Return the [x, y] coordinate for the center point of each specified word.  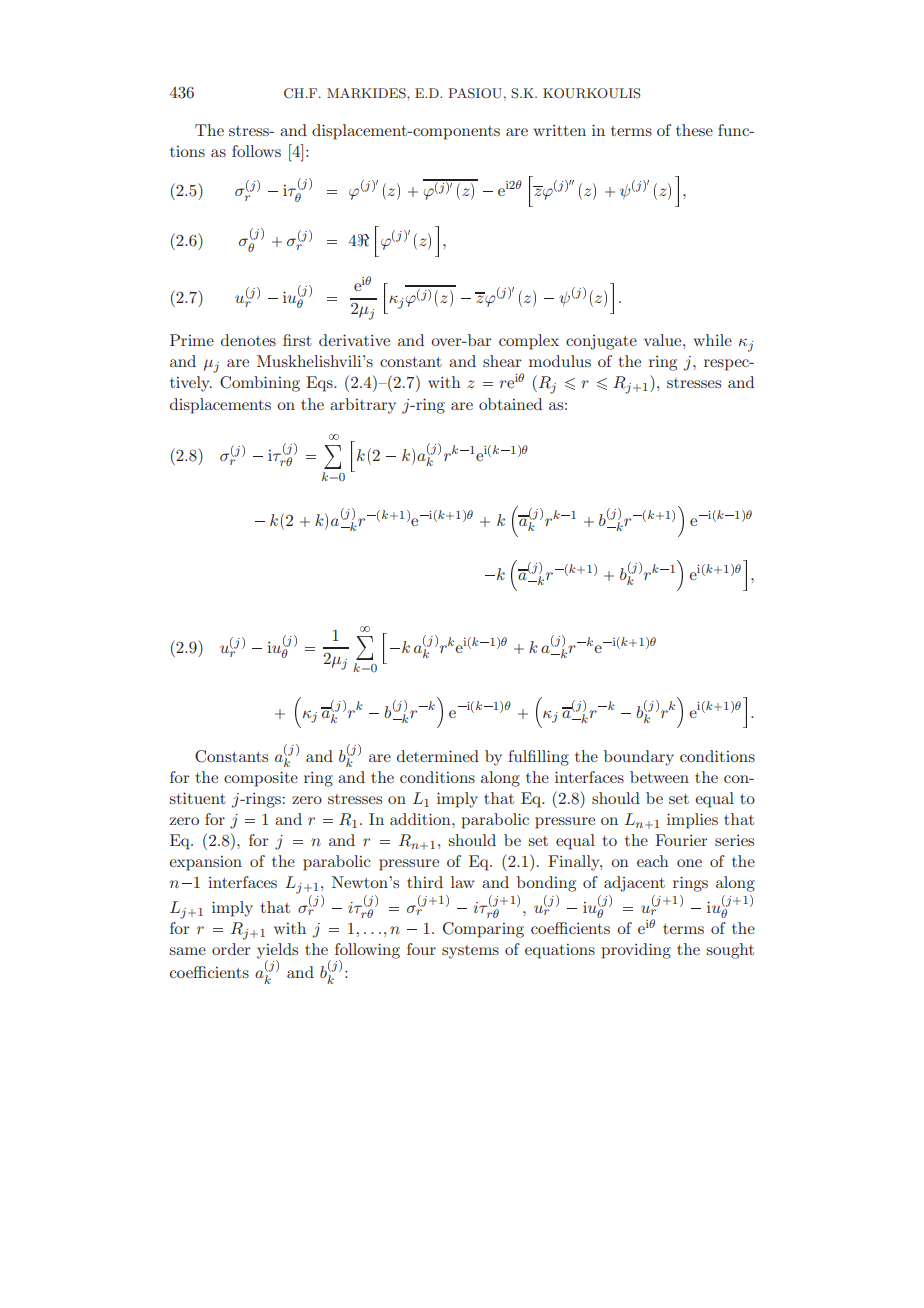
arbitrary [363, 406]
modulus [560, 361]
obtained [510, 404]
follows [256, 151]
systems [470, 952]
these [694, 130]
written [560, 130]
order [231, 949]
